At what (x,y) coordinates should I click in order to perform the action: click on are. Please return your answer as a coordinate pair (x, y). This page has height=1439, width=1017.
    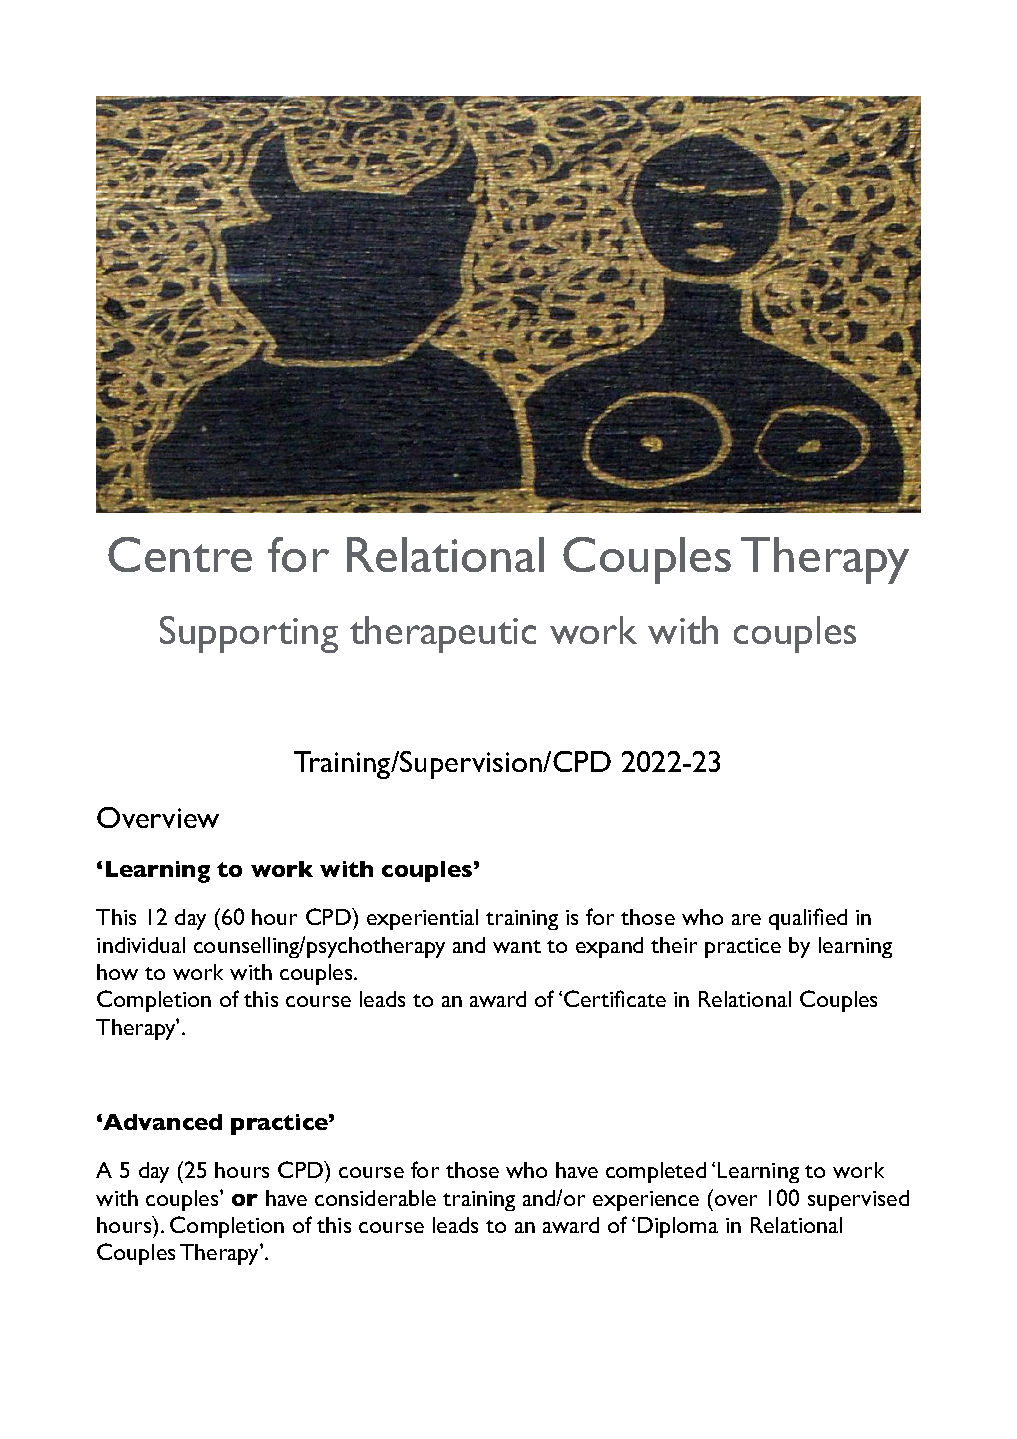
    Looking at the image, I should click on (746, 919).
